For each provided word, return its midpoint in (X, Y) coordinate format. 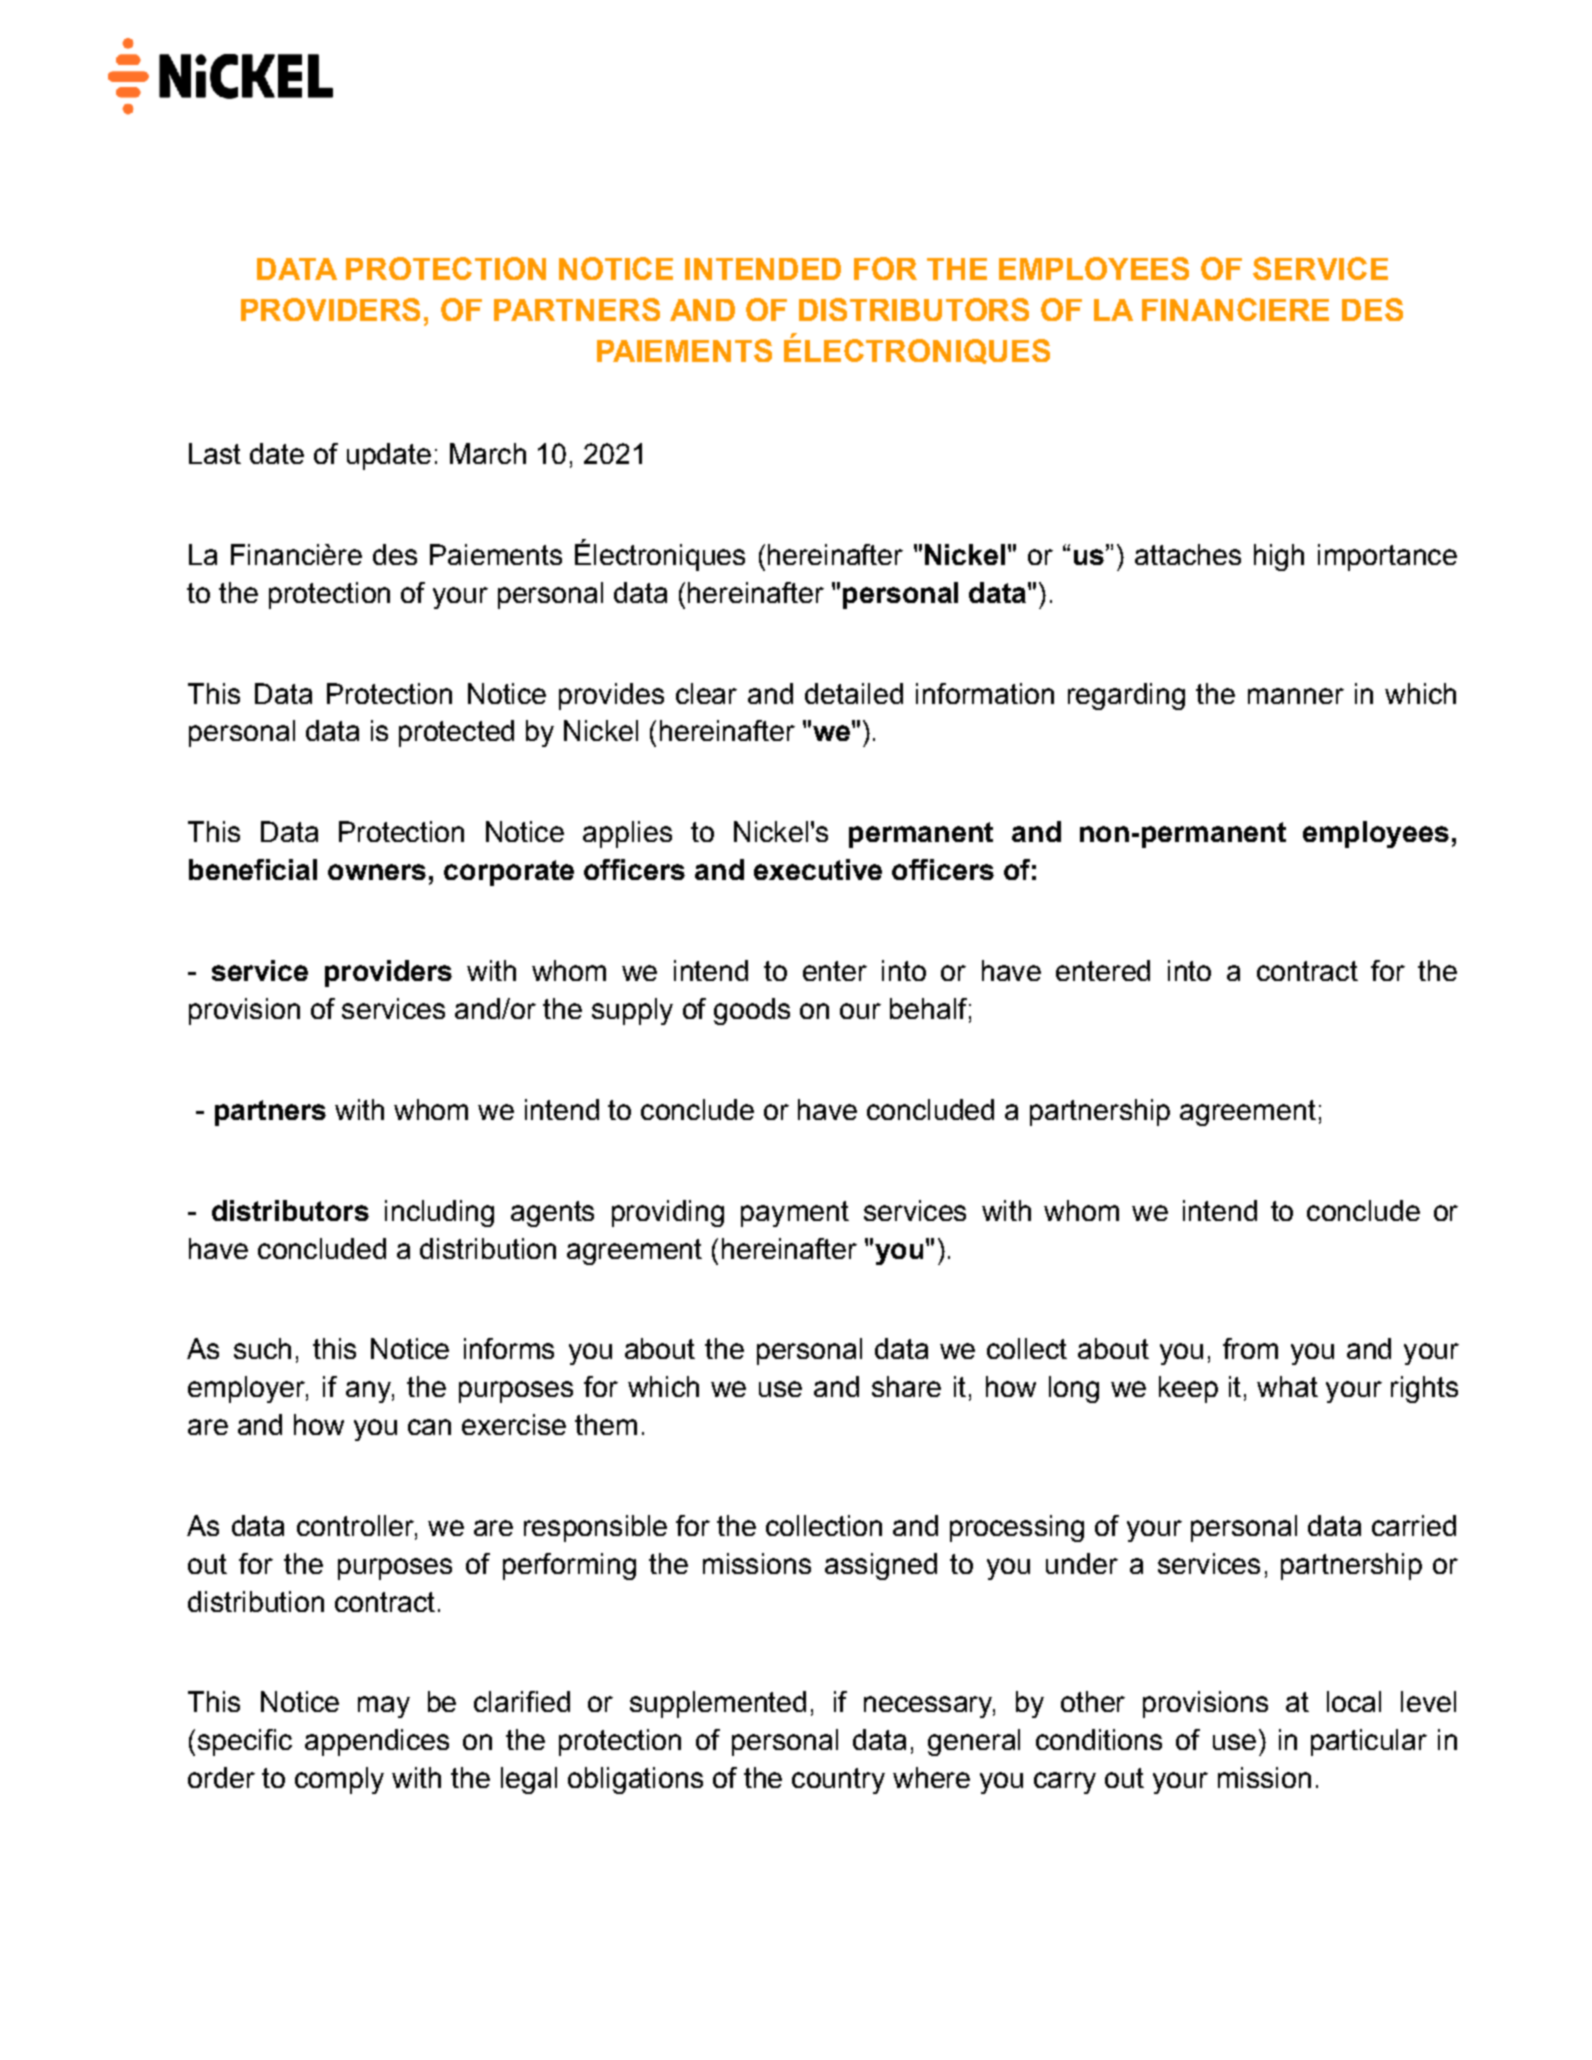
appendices (377, 1742)
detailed (854, 693)
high (1279, 557)
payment (795, 1214)
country (838, 1781)
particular (1369, 1742)
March (488, 453)
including (439, 1213)
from (1250, 1348)
